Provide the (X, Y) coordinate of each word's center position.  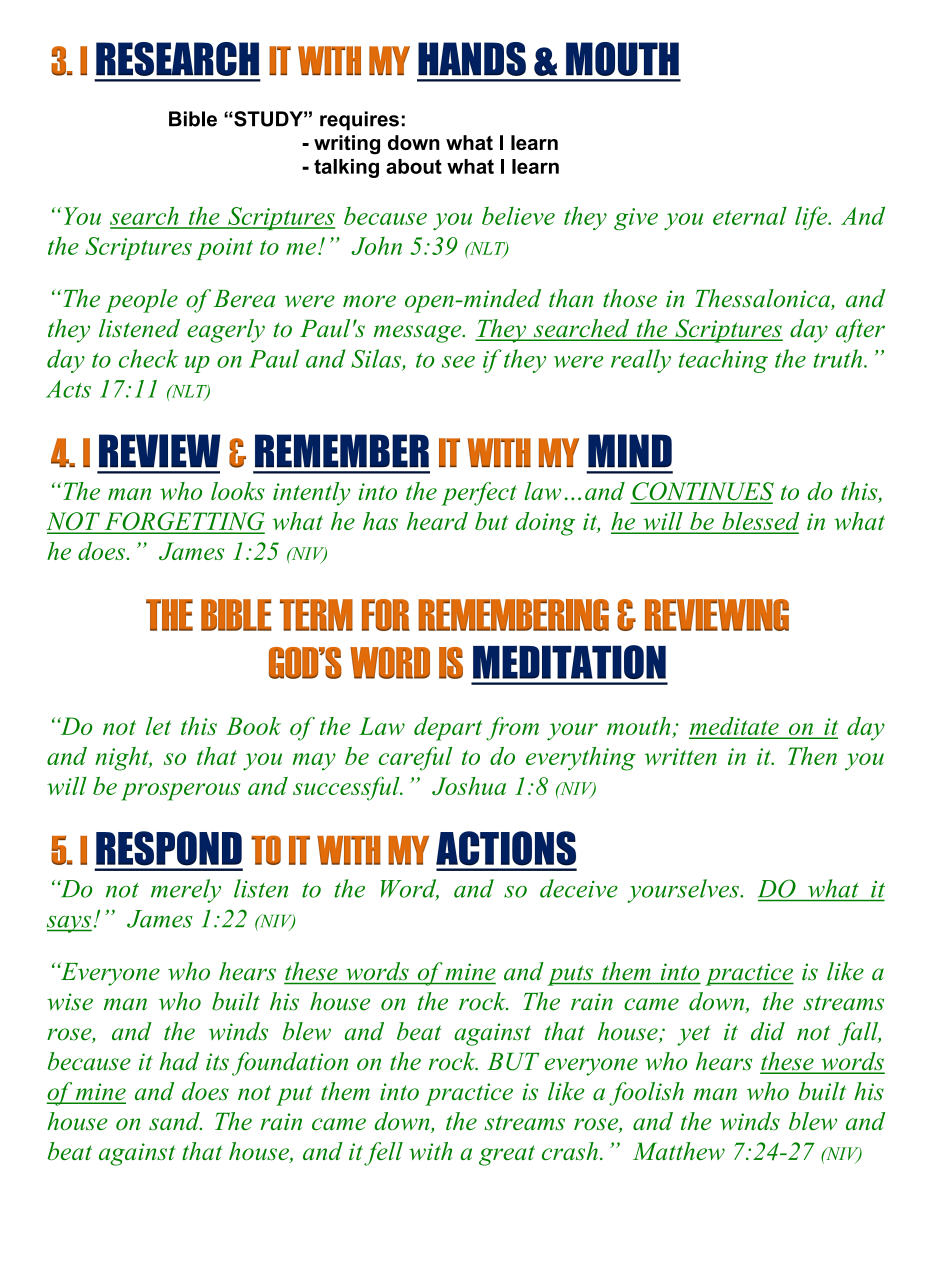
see (458, 362)
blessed (759, 522)
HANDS (472, 59)
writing (347, 145)
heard (437, 521)
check (148, 358)
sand (175, 1121)
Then (812, 756)
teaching (723, 361)
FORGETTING (183, 522)
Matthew (679, 1151)
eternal (750, 216)
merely (186, 891)
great (507, 1155)
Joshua (469, 786)
